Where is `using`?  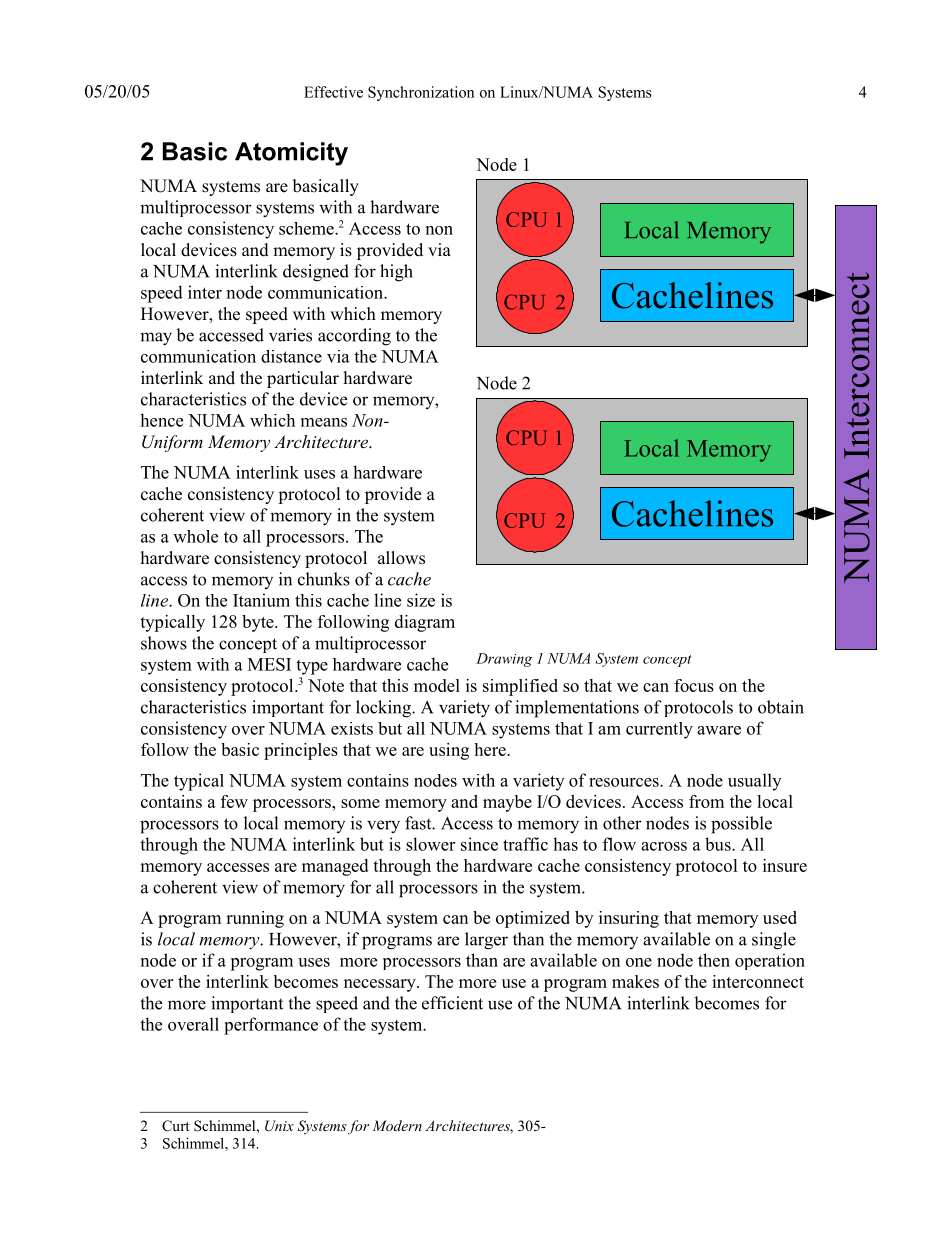 using is located at coordinates (449, 751).
